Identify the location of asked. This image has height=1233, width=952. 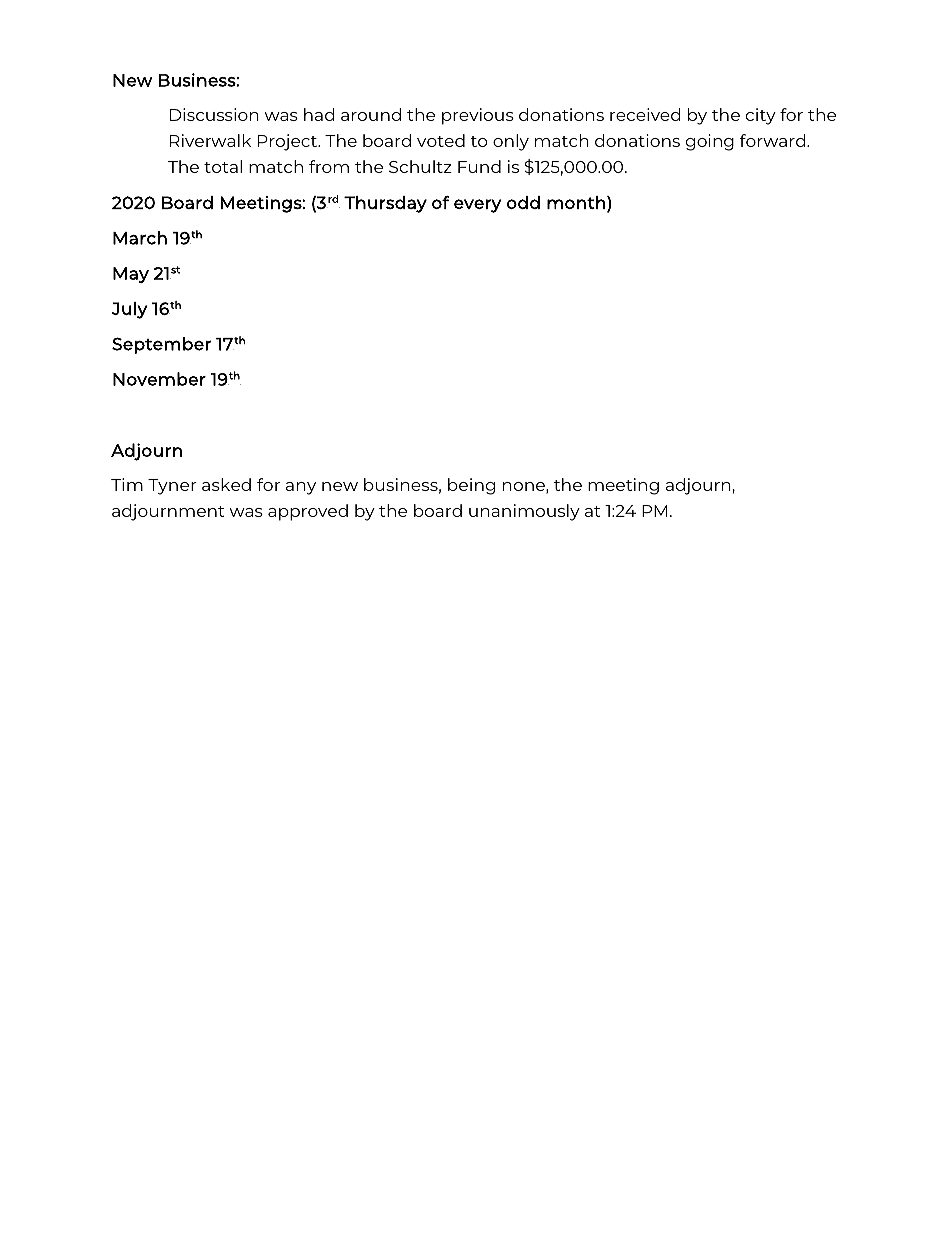
(226, 484).
